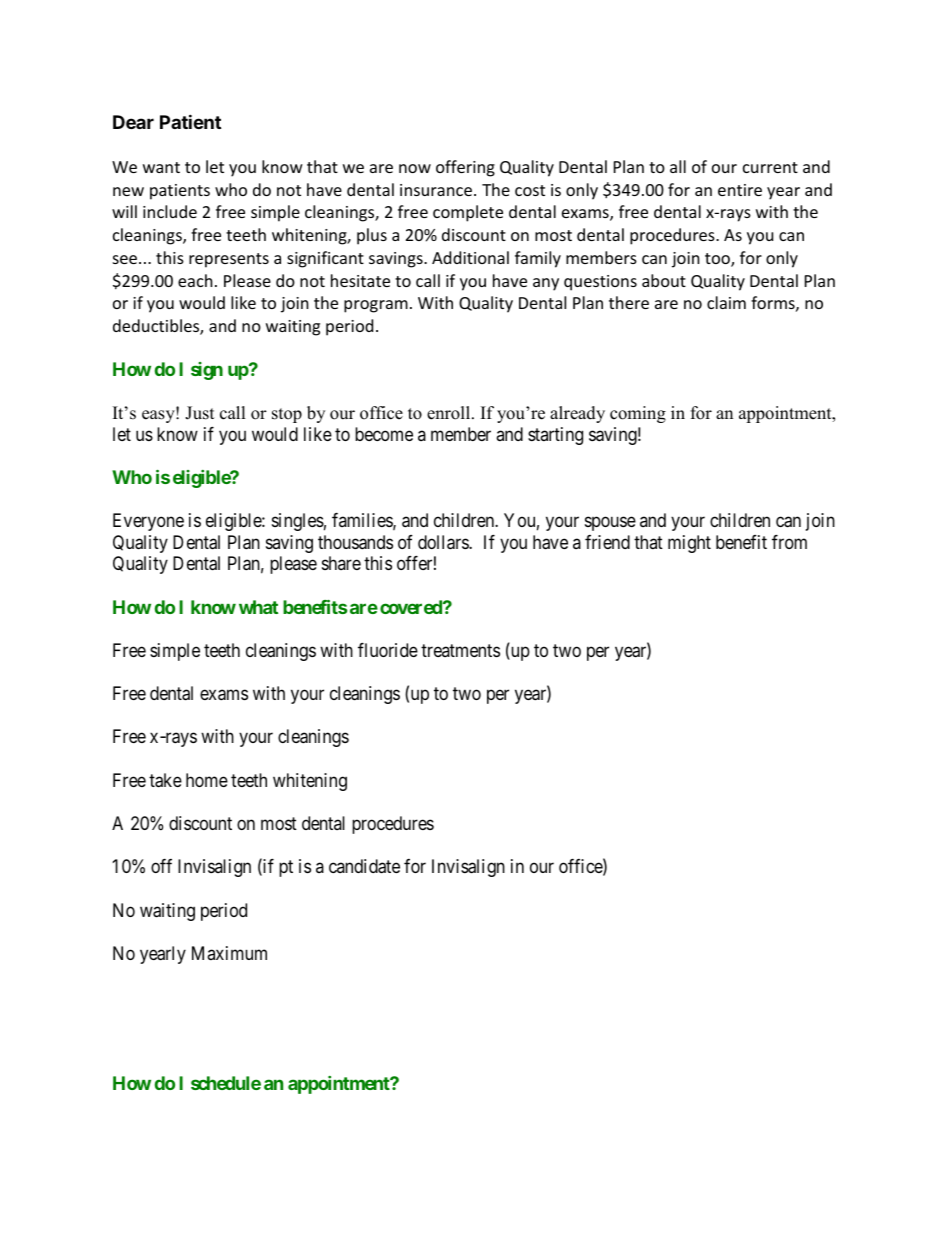 The width and height of the page is (952, 1233). What do you see at coordinates (229, 953) in the page?
I see `Maximum` at bounding box center [229, 953].
